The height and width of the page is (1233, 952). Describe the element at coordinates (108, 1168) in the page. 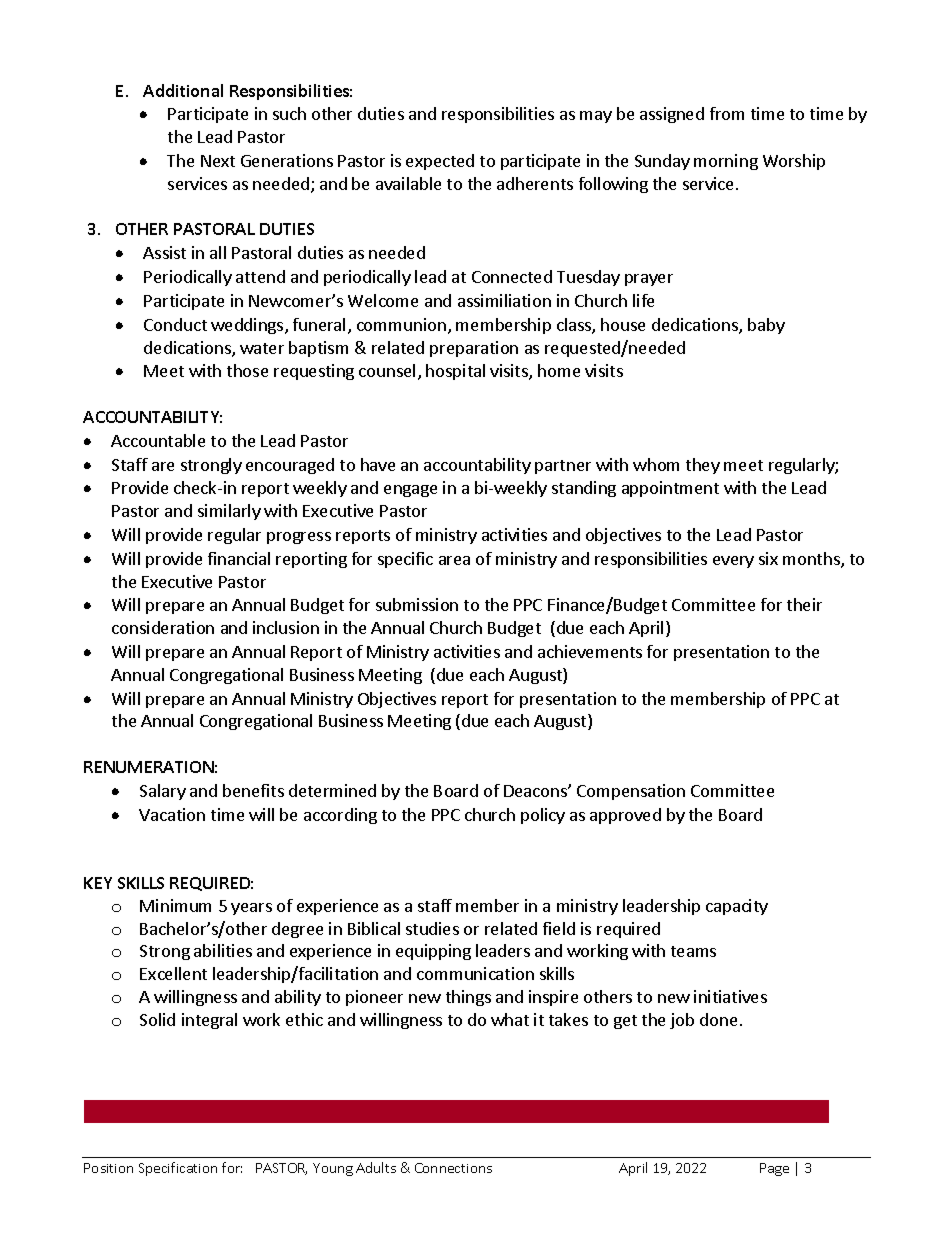

I see `Position` at that location.
